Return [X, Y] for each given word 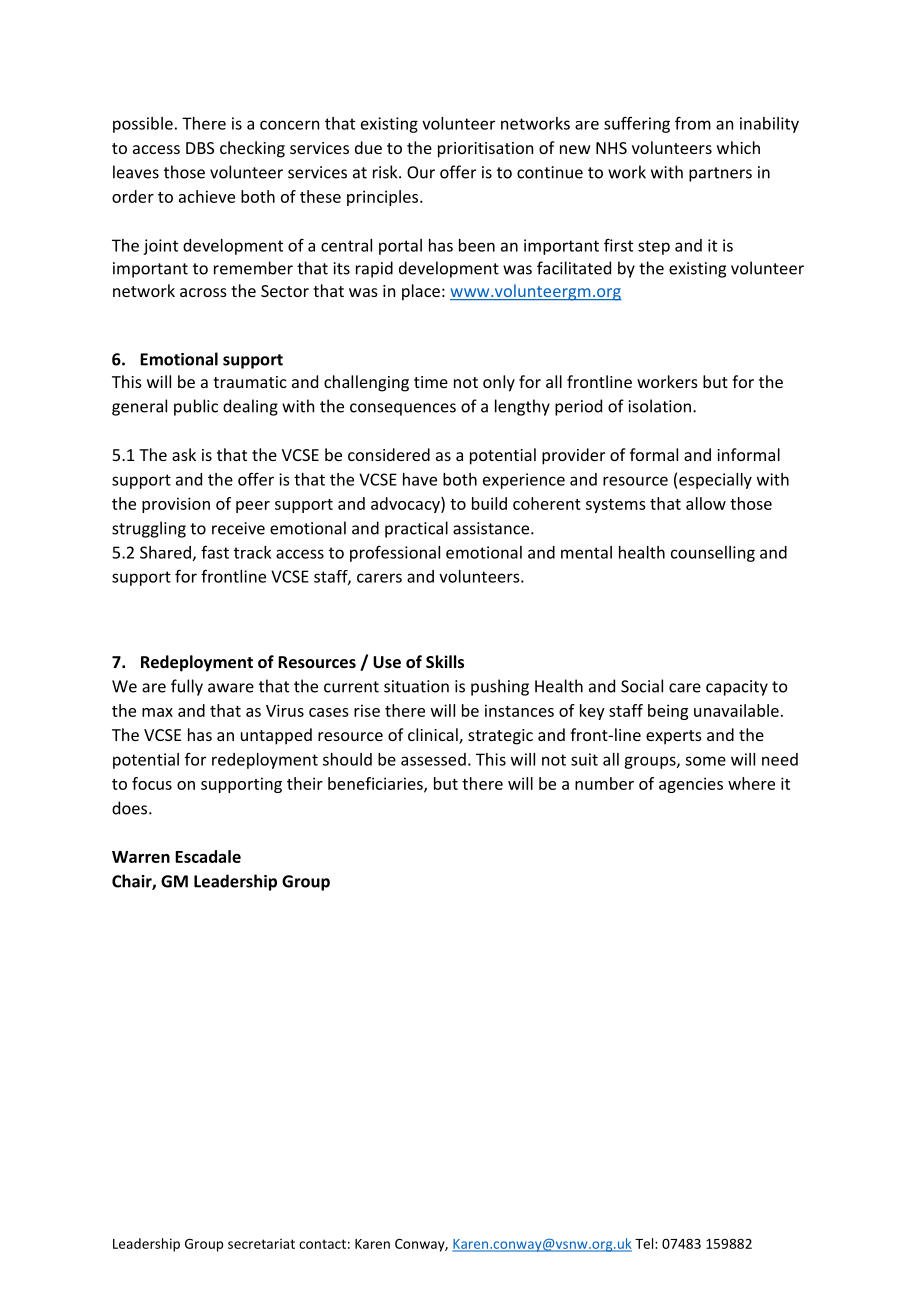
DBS [200, 148]
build [489, 503]
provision [176, 505]
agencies [691, 785]
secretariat [261, 1244]
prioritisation [485, 150]
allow [706, 503]
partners [720, 174]
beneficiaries [376, 784]
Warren [141, 857]
